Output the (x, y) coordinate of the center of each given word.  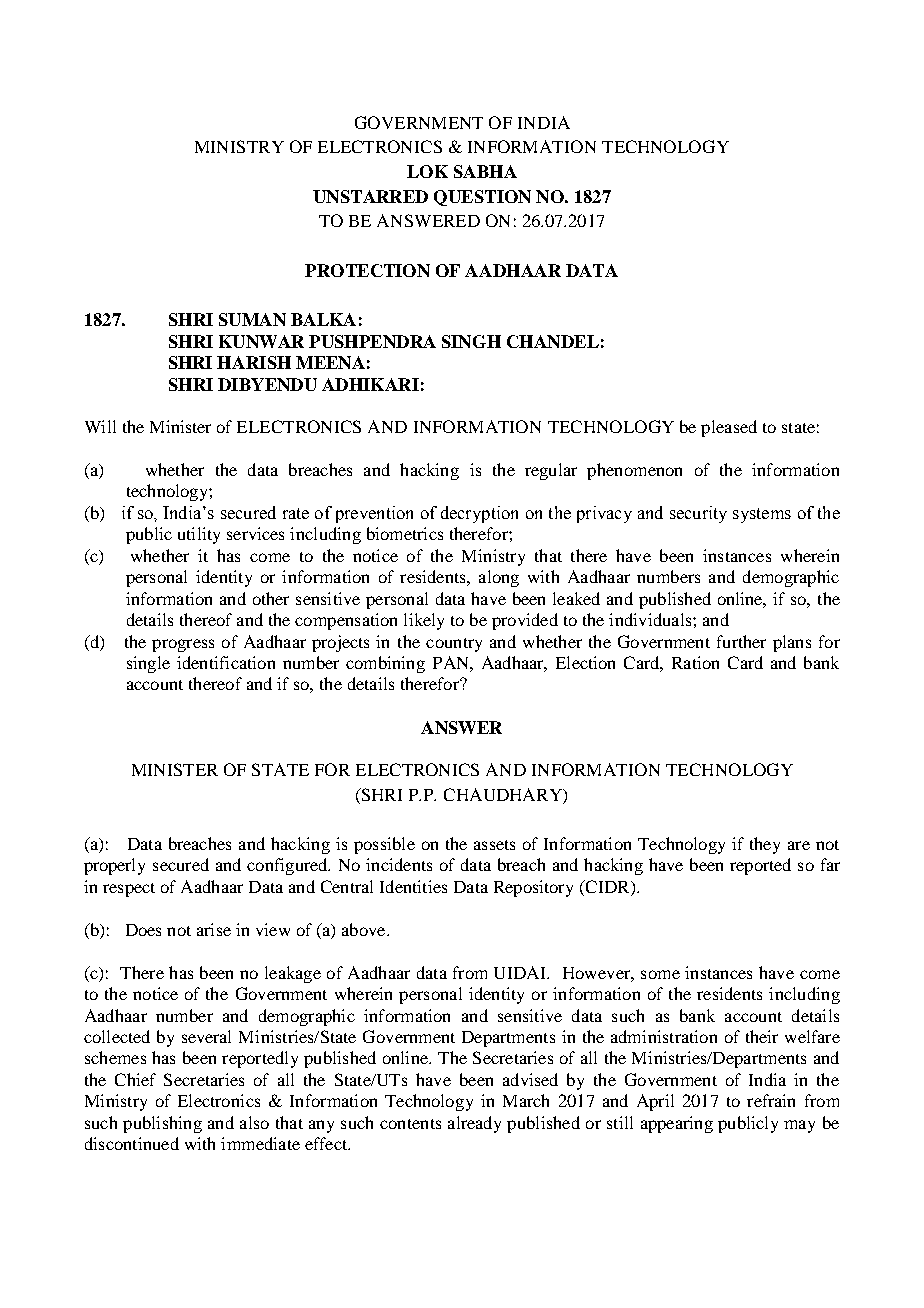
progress (183, 645)
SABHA (485, 171)
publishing (162, 1124)
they (765, 845)
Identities (413, 886)
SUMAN (252, 319)
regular (551, 471)
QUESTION (482, 198)
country (454, 645)
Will (100, 426)
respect (129, 890)
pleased (729, 428)
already (474, 1124)
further (741, 641)
